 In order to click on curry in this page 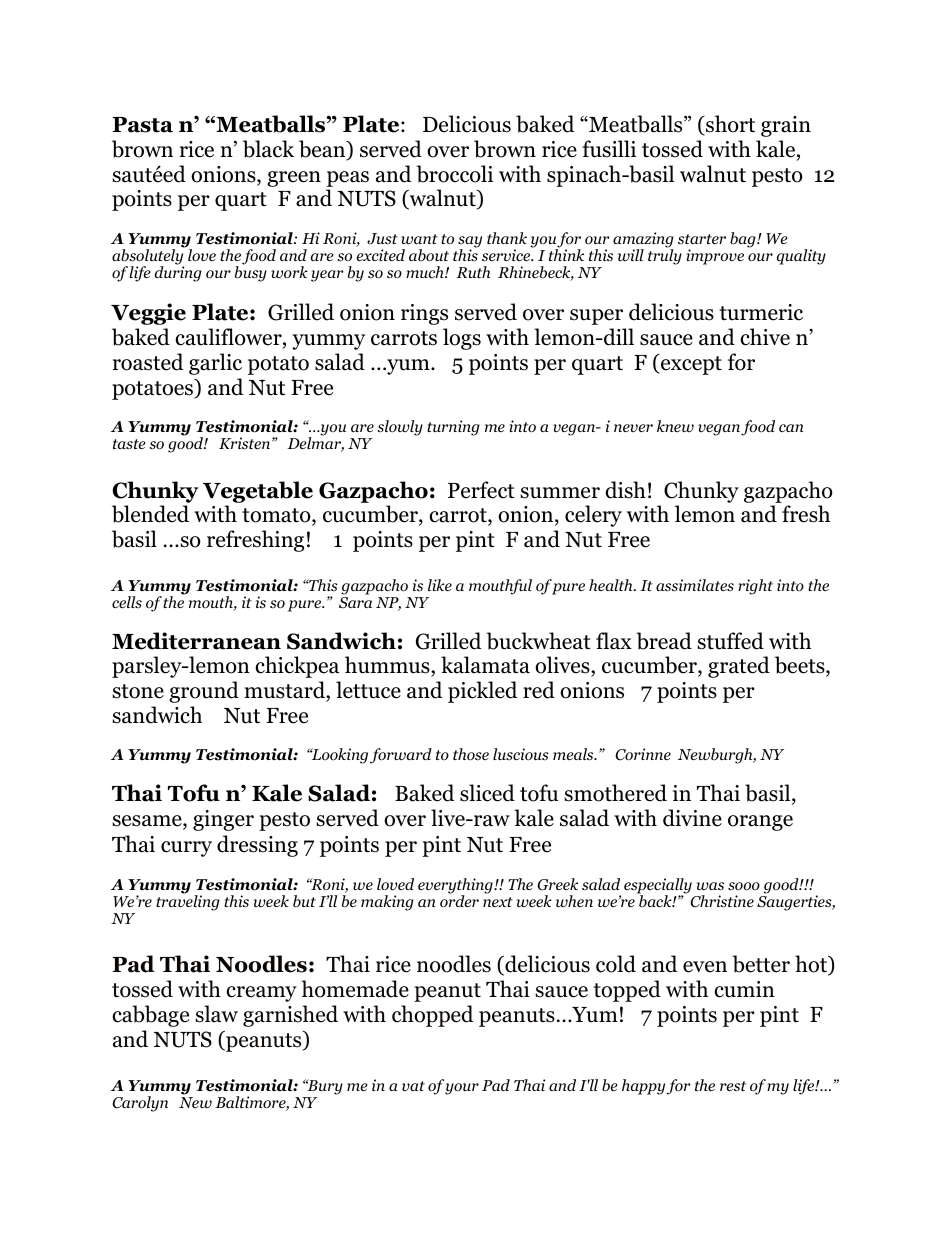, I will do `click(186, 849)`.
